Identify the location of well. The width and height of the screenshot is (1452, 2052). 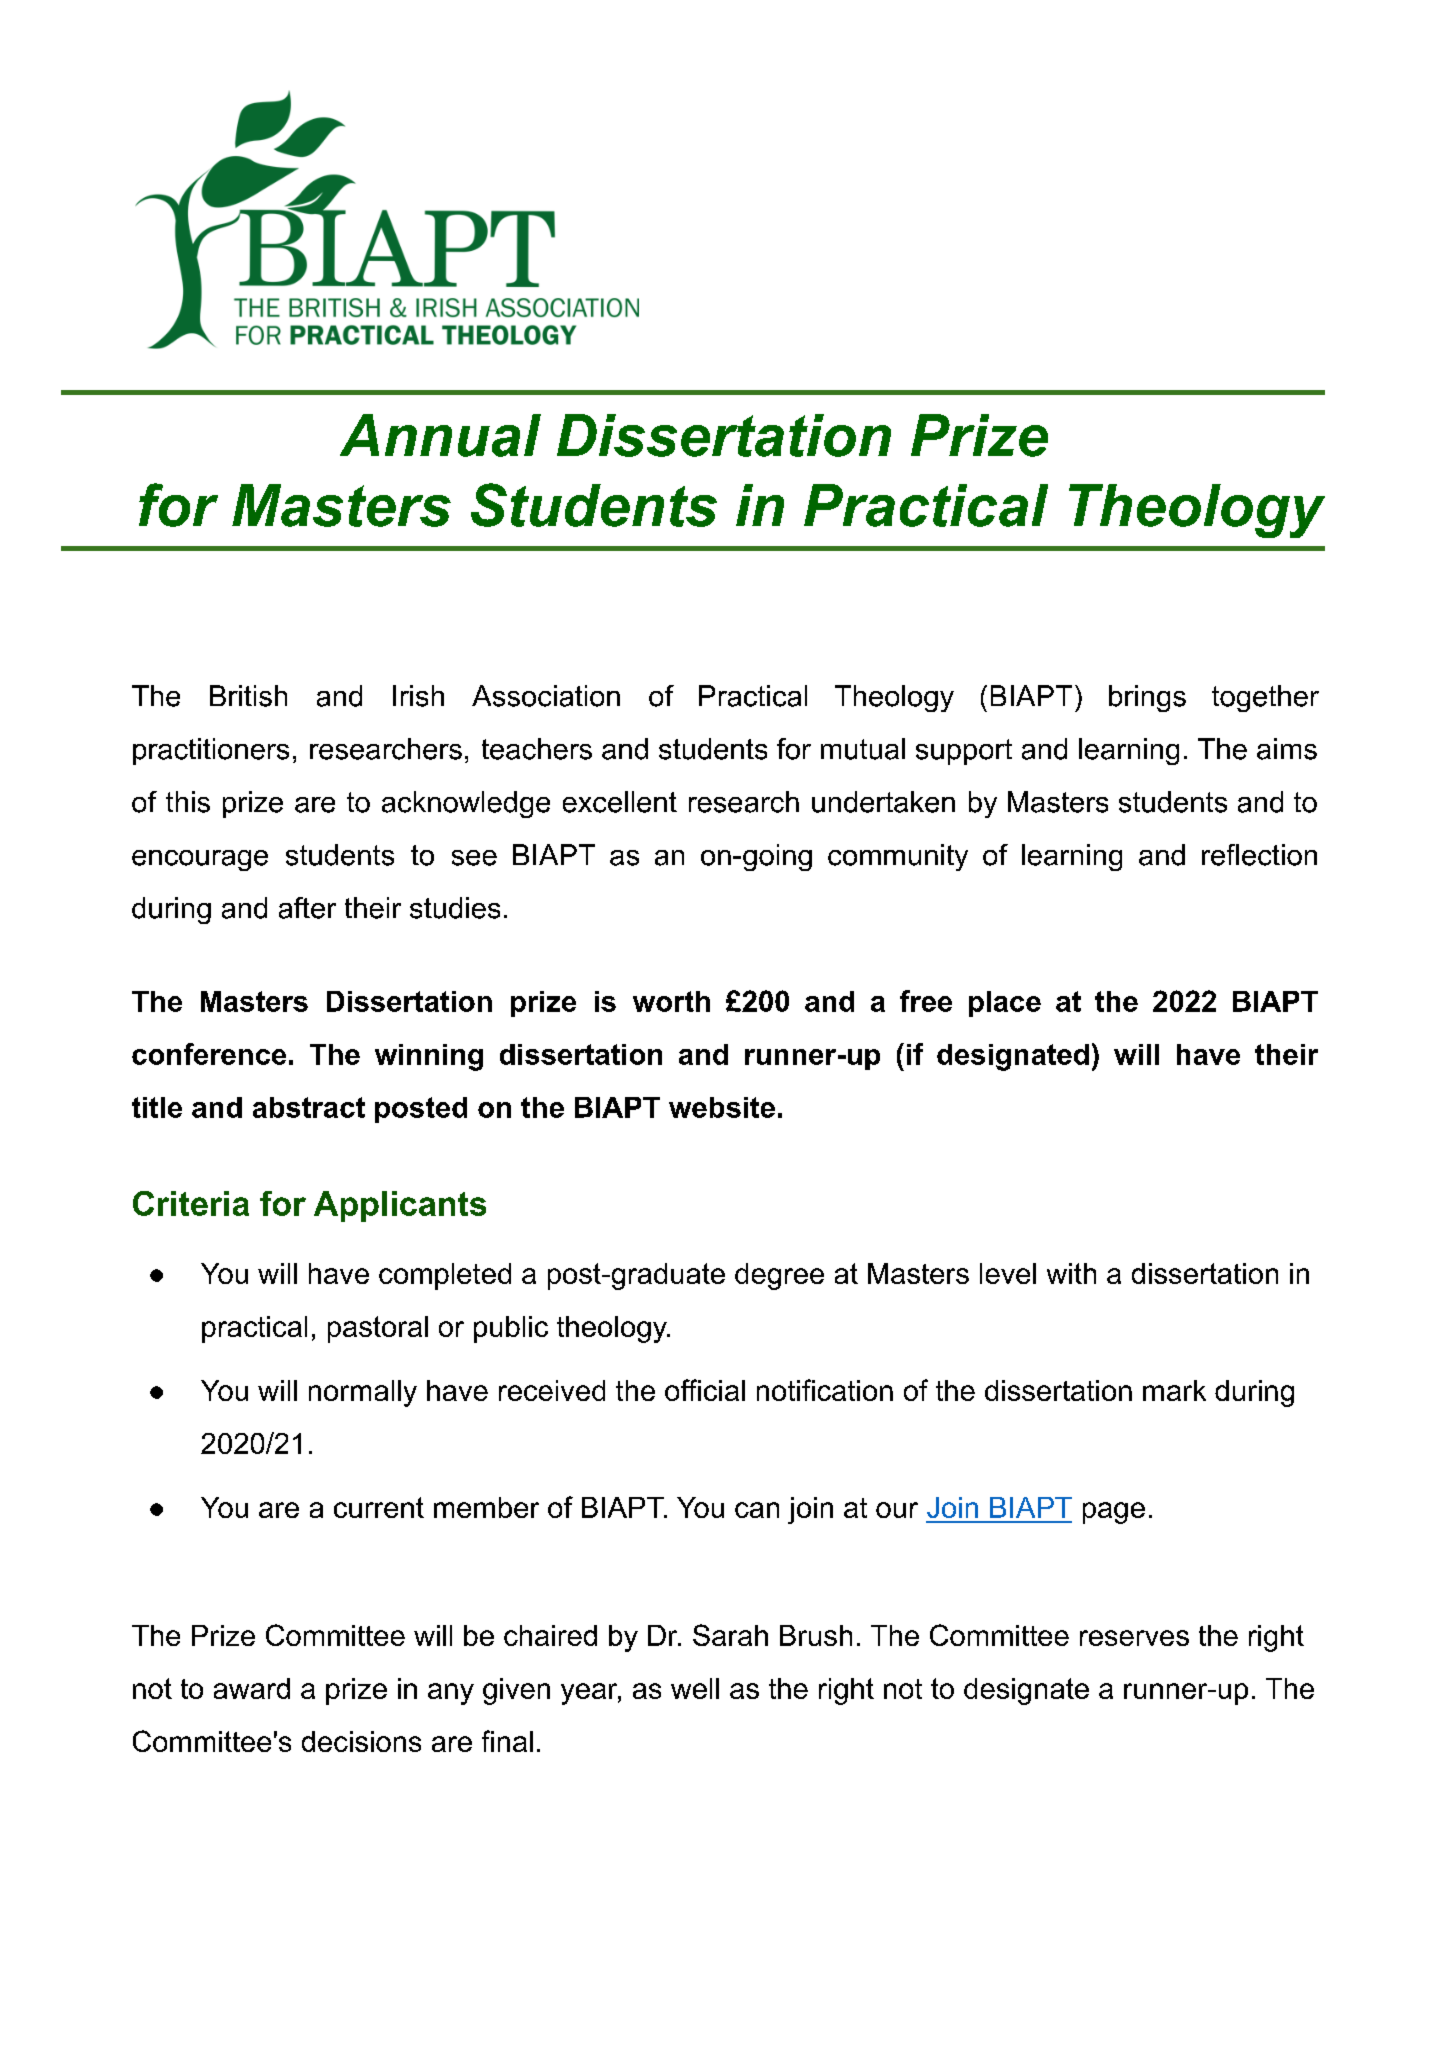
(695, 1688).
